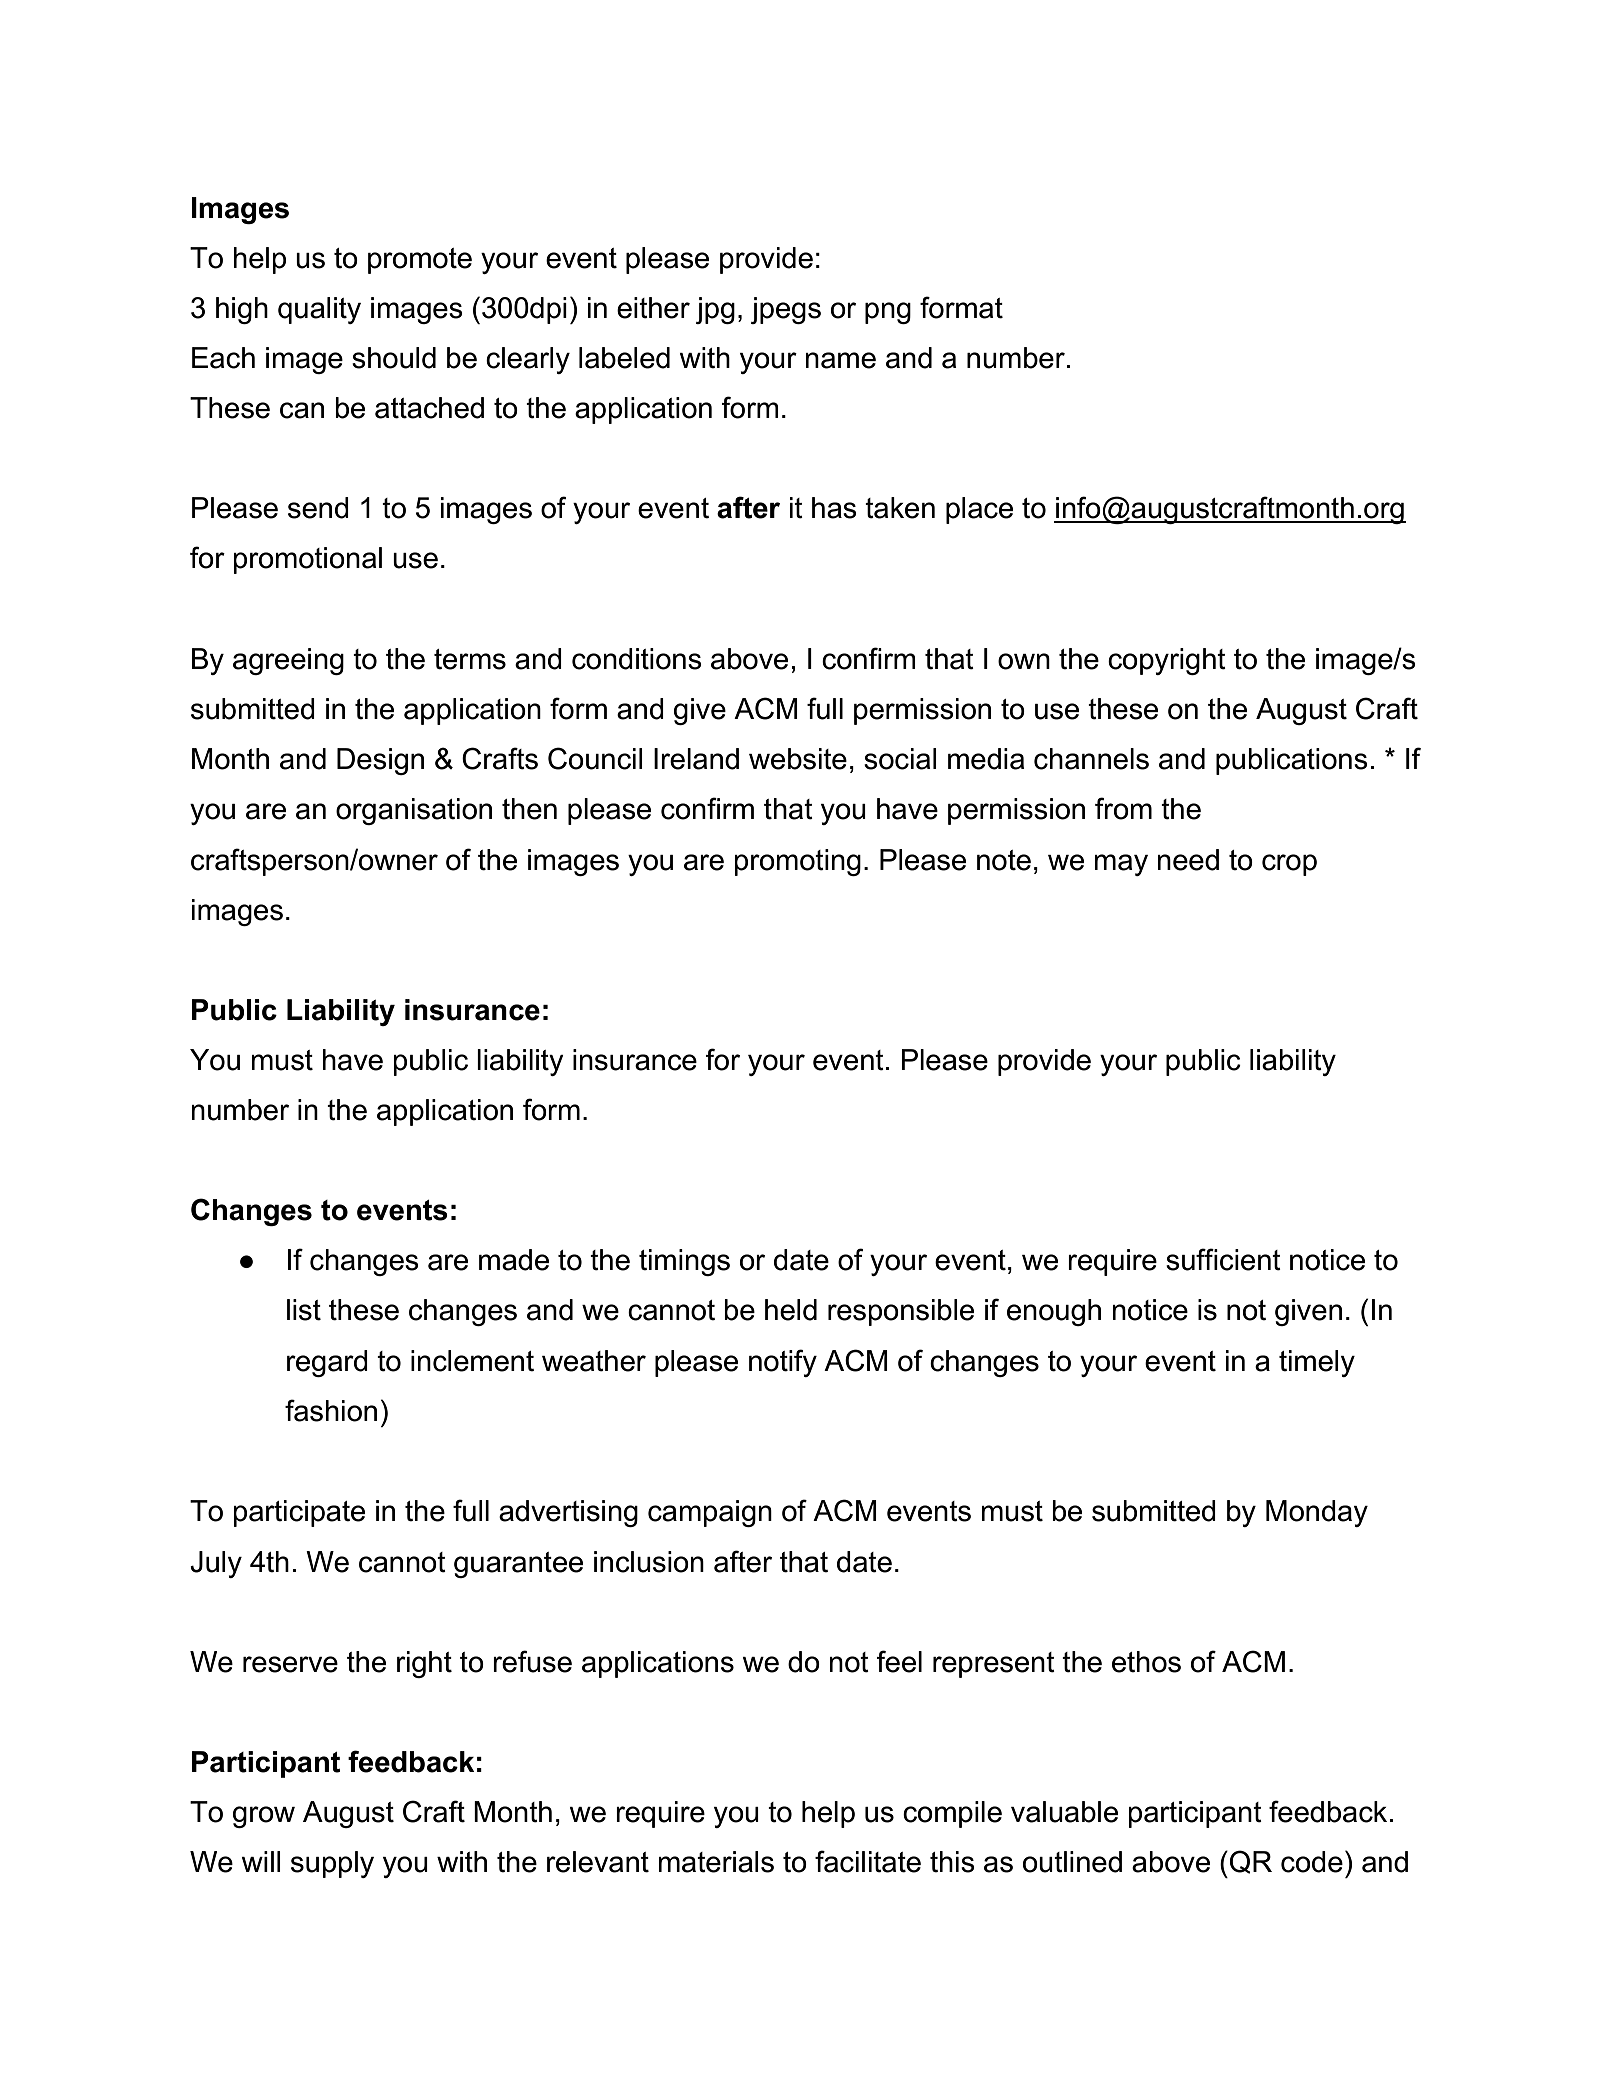  Describe the element at coordinates (1188, 860) in the page. I see `need` at that location.
